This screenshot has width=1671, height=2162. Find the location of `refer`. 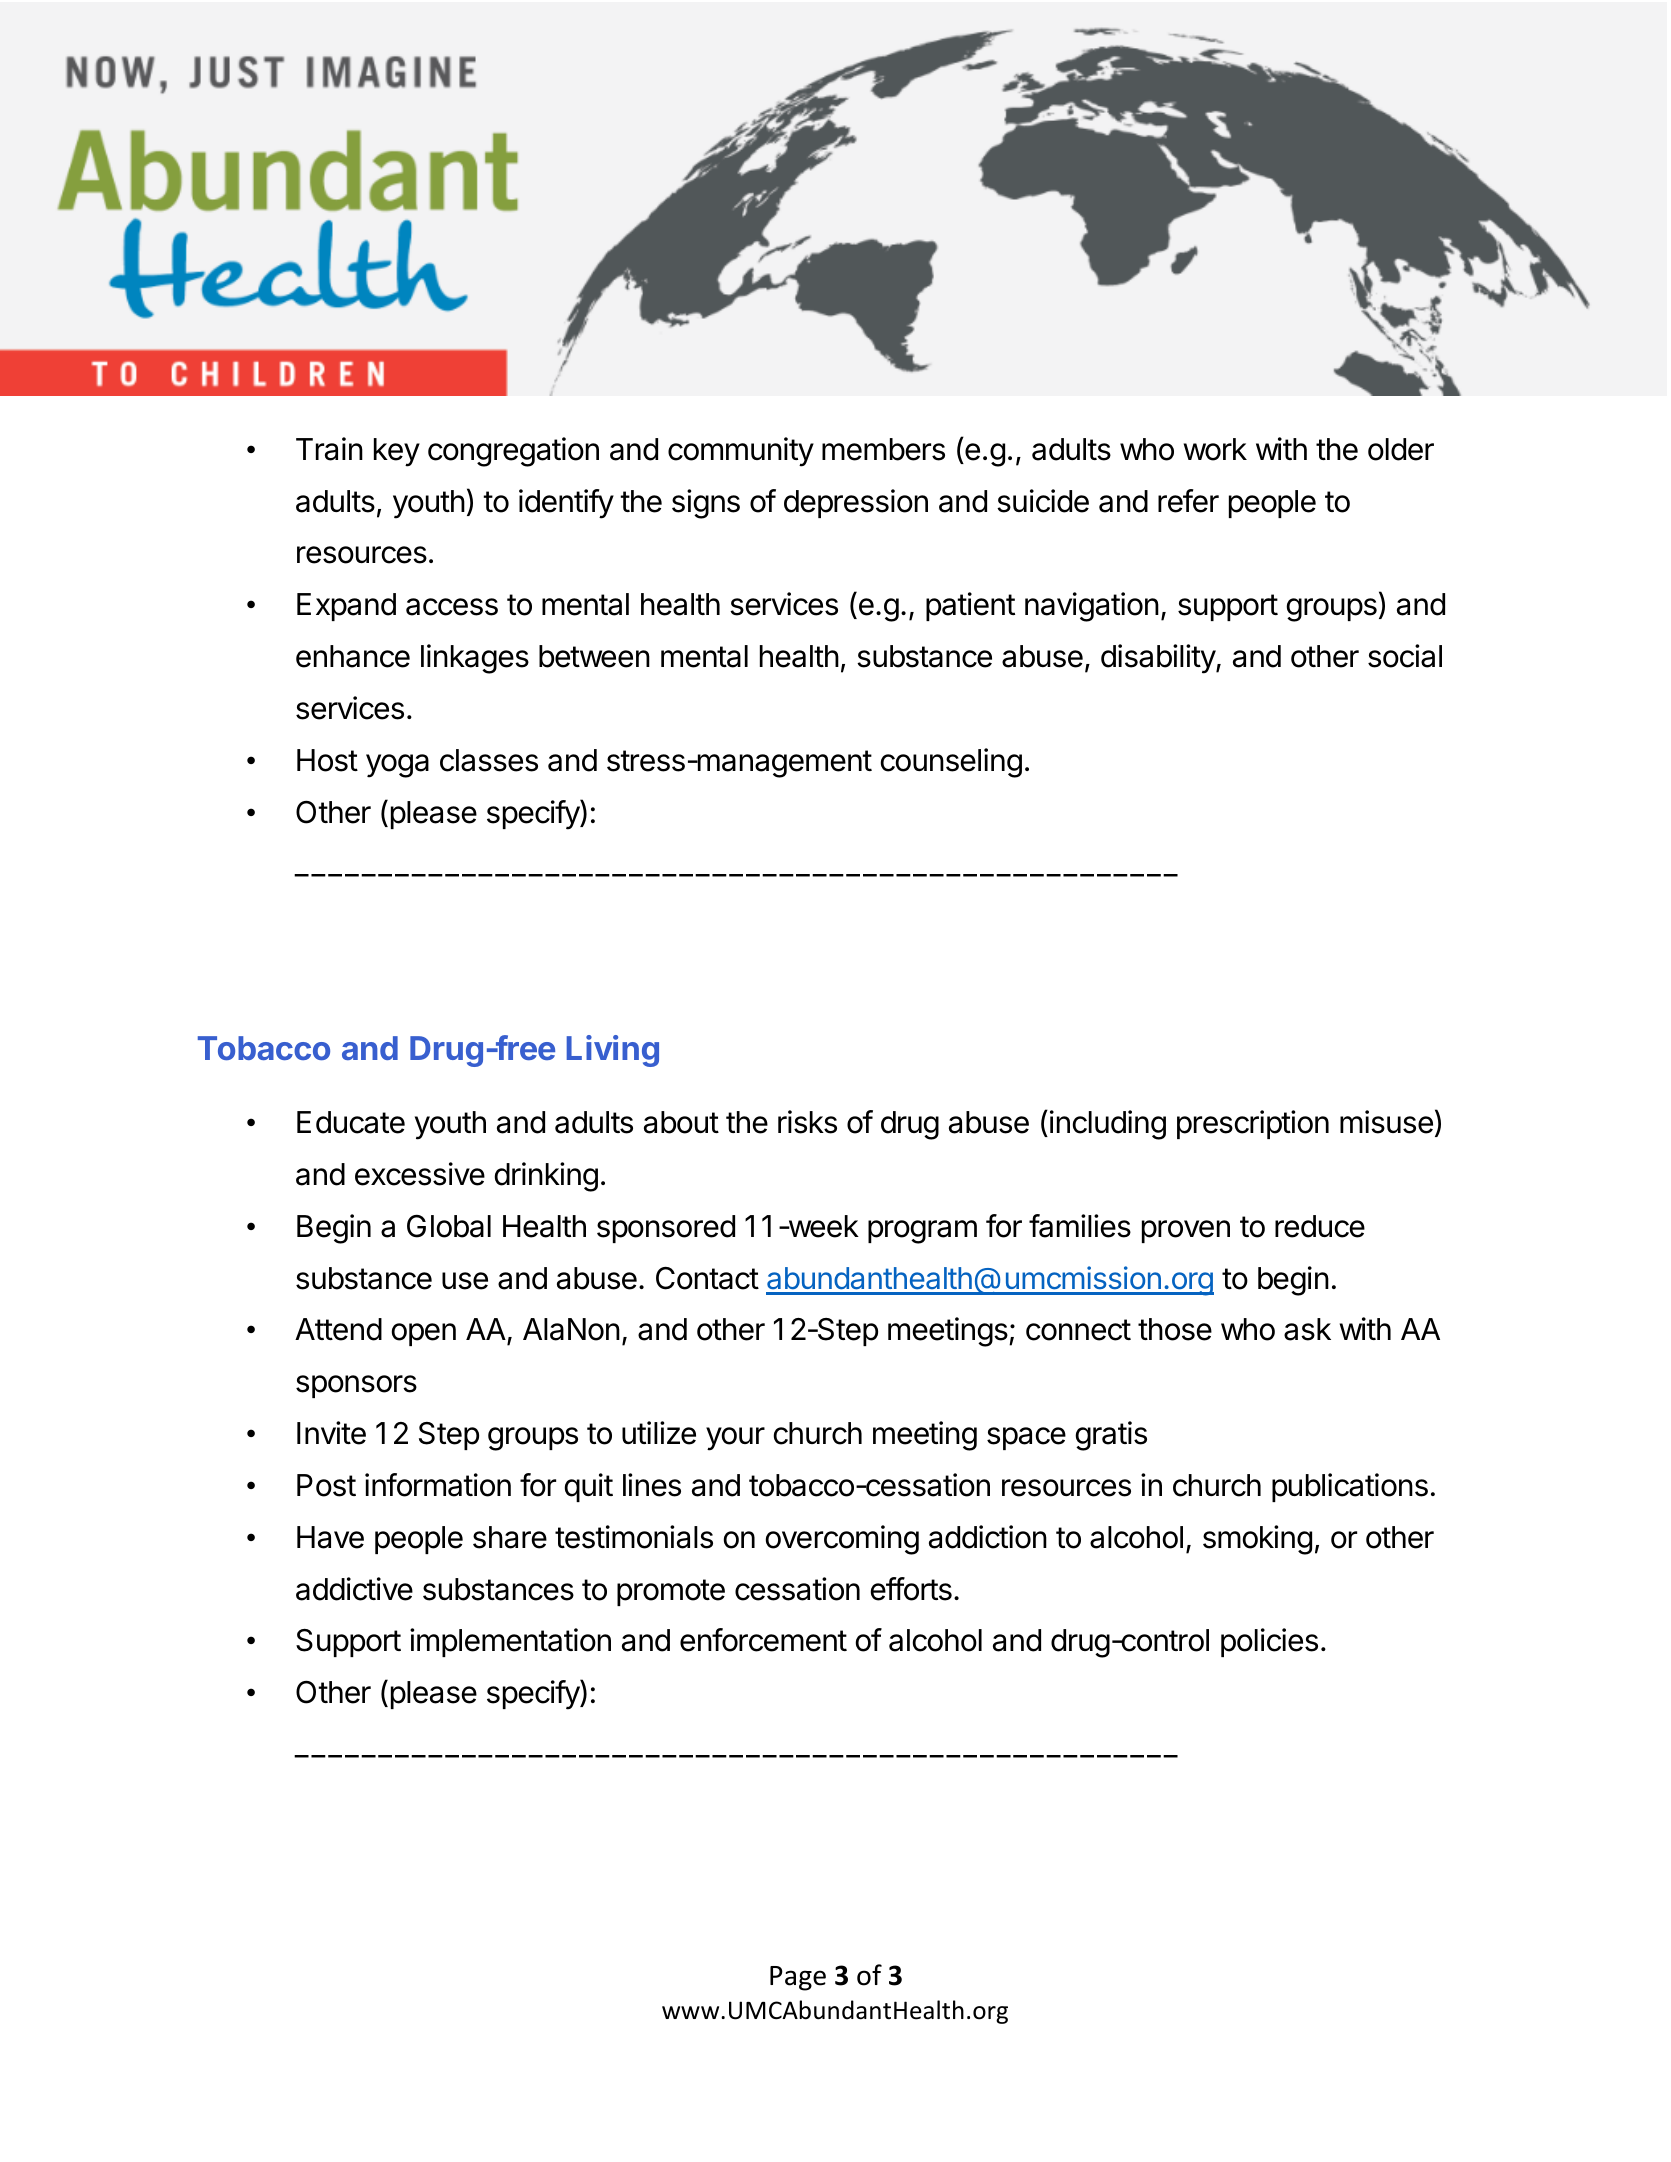

refer is located at coordinates (1188, 501).
